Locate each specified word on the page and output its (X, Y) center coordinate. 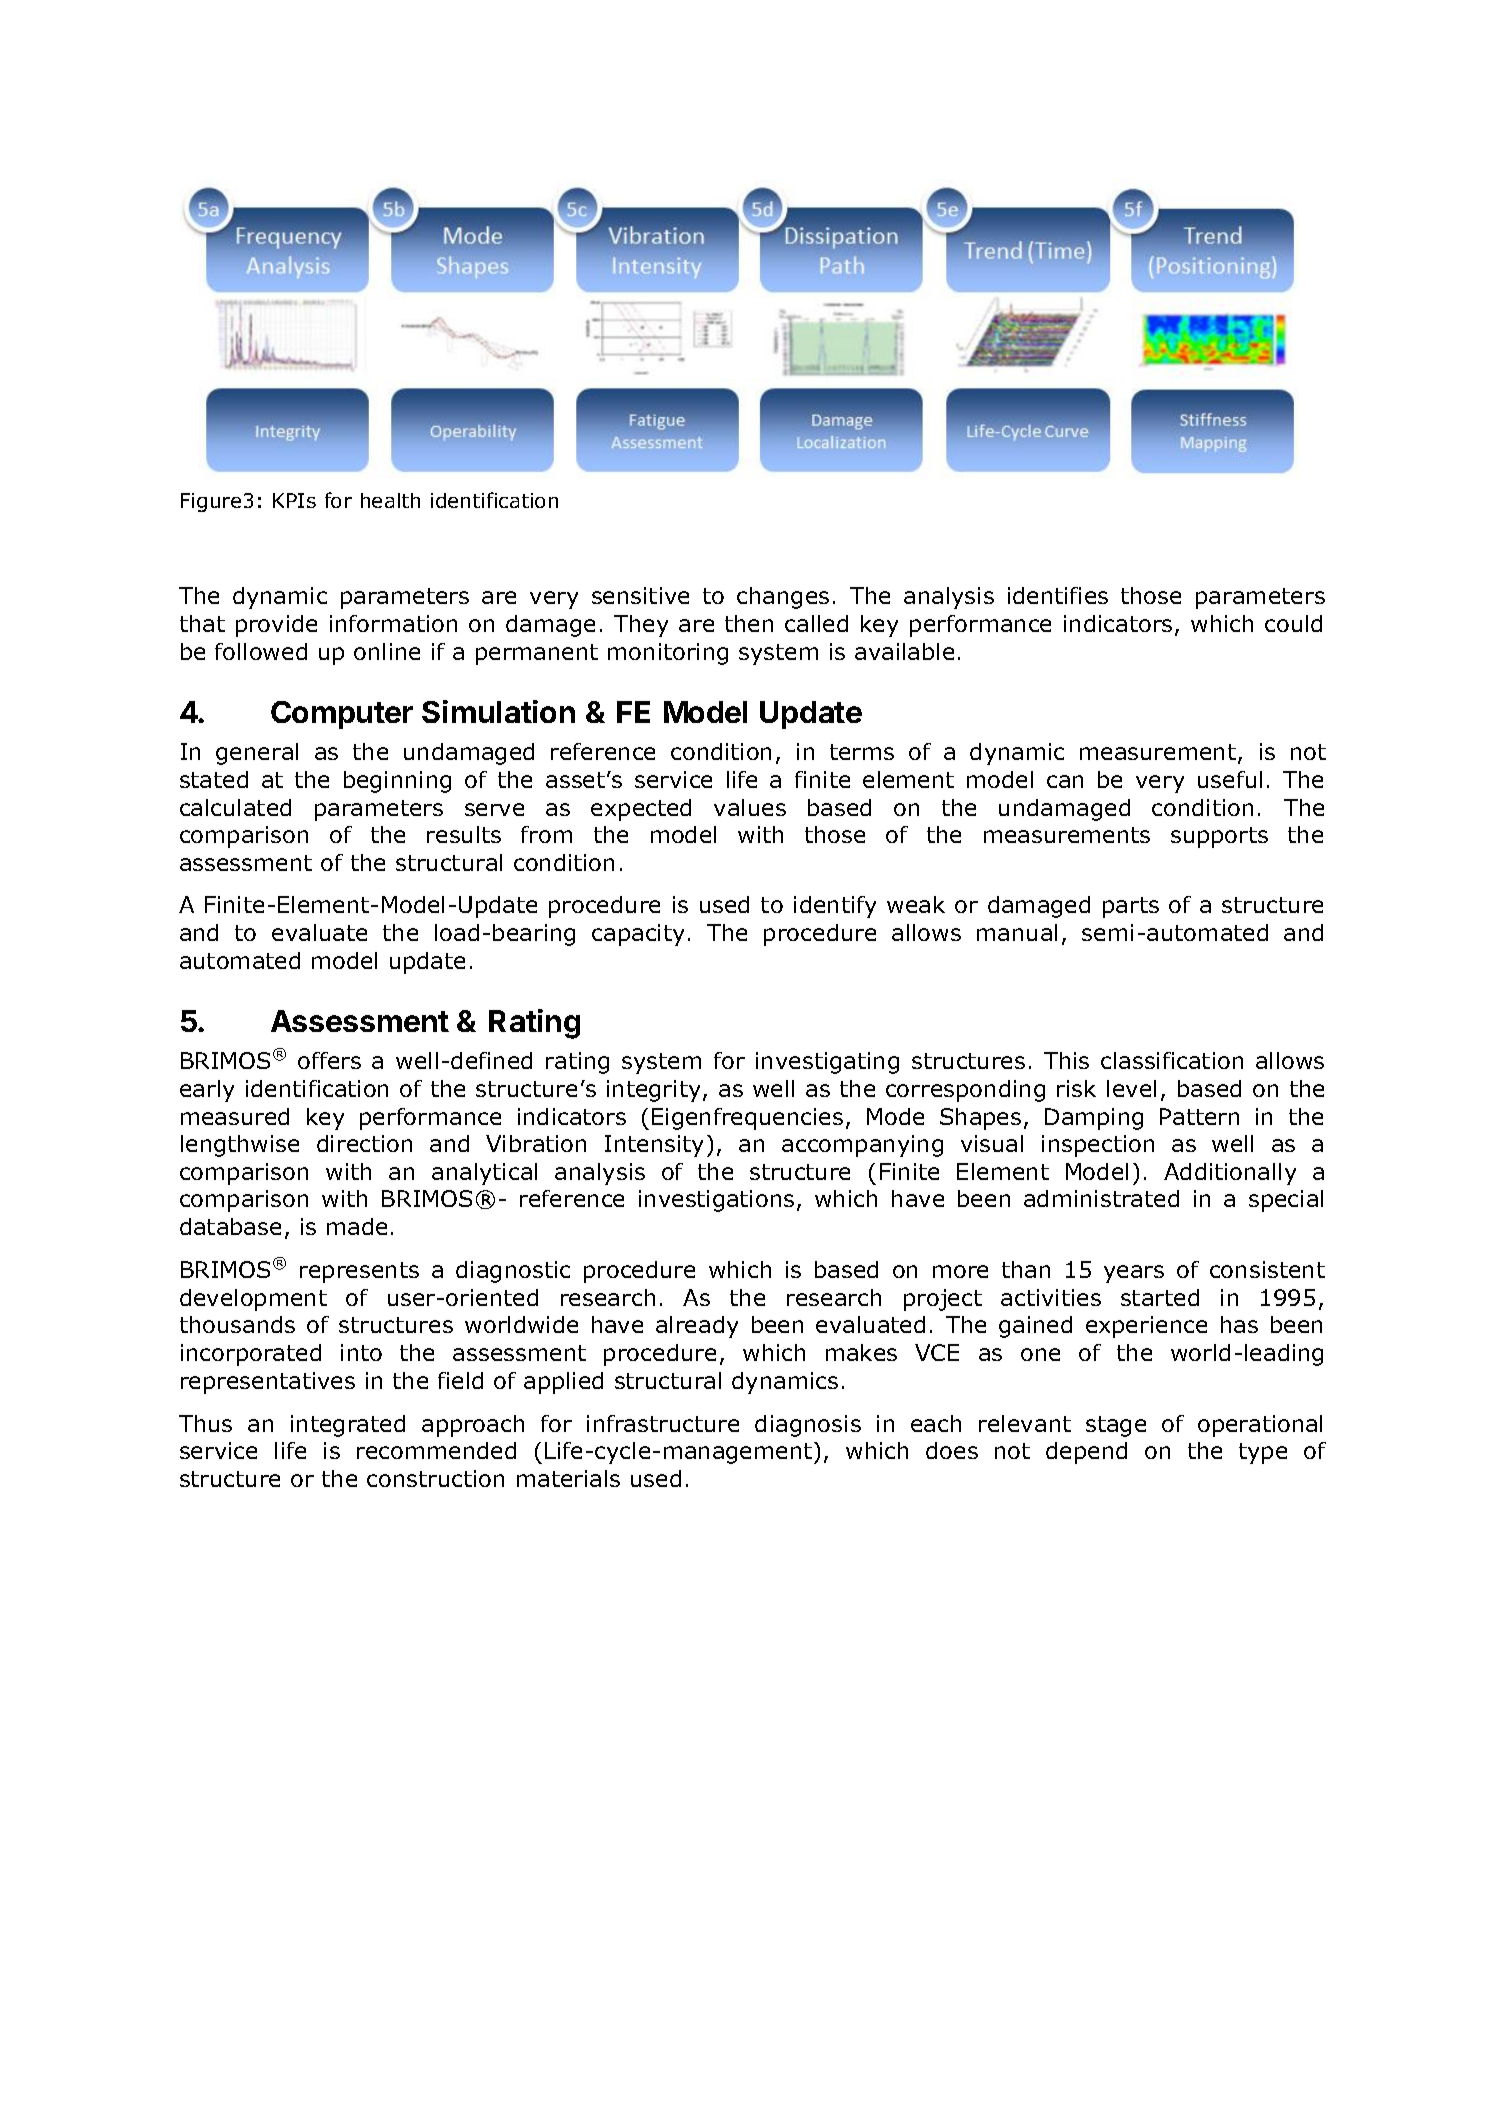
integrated (348, 1426)
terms (862, 752)
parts (1131, 907)
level (1131, 1088)
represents (359, 1272)
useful (1230, 779)
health (390, 500)
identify (835, 907)
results (464, 834)
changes (783, 598)
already (697, 1327)
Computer (342, 715)
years (1134, 1274)
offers (329, 1060)
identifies (1058, 595)
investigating (827, 1063)
